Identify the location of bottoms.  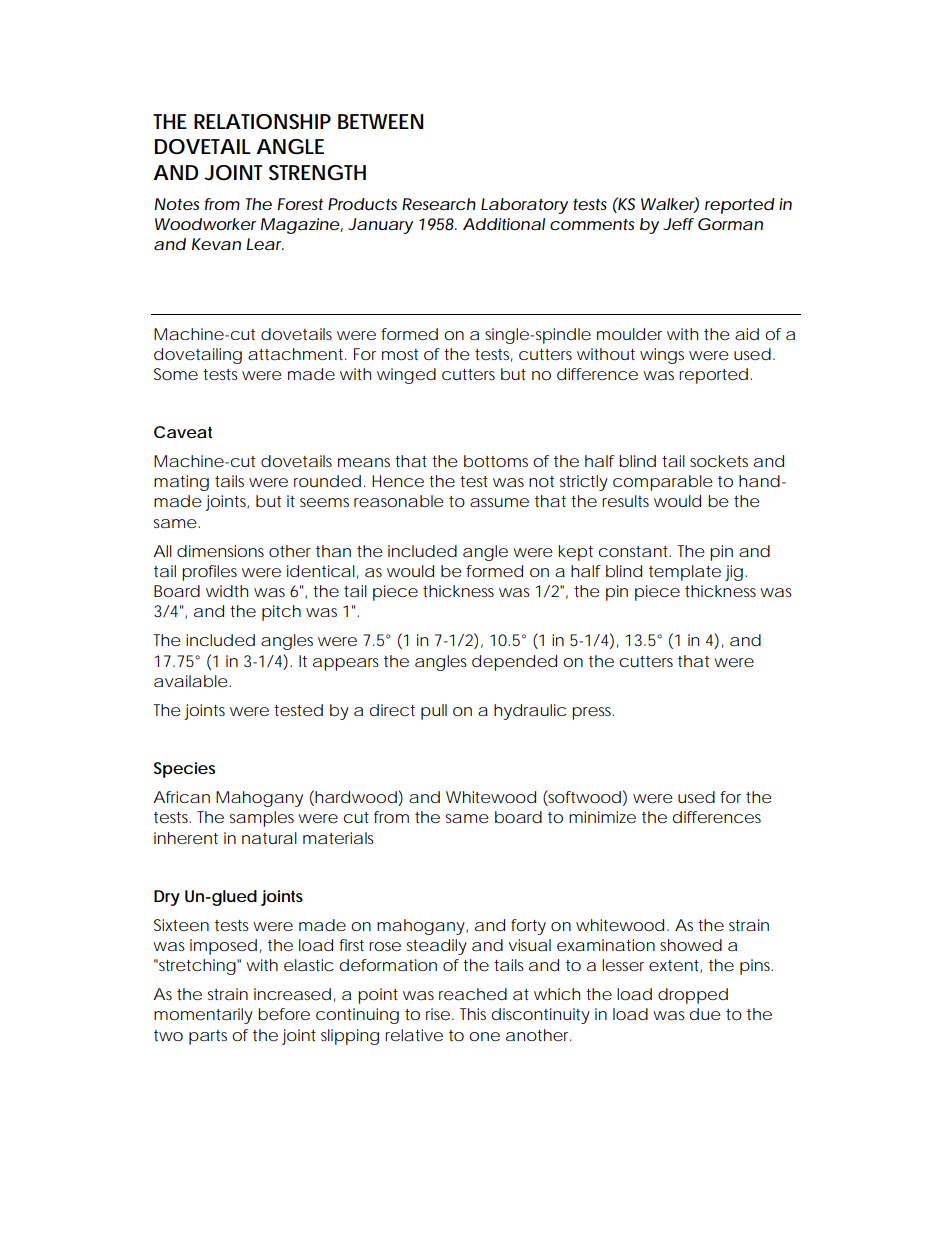
(496, 461).
